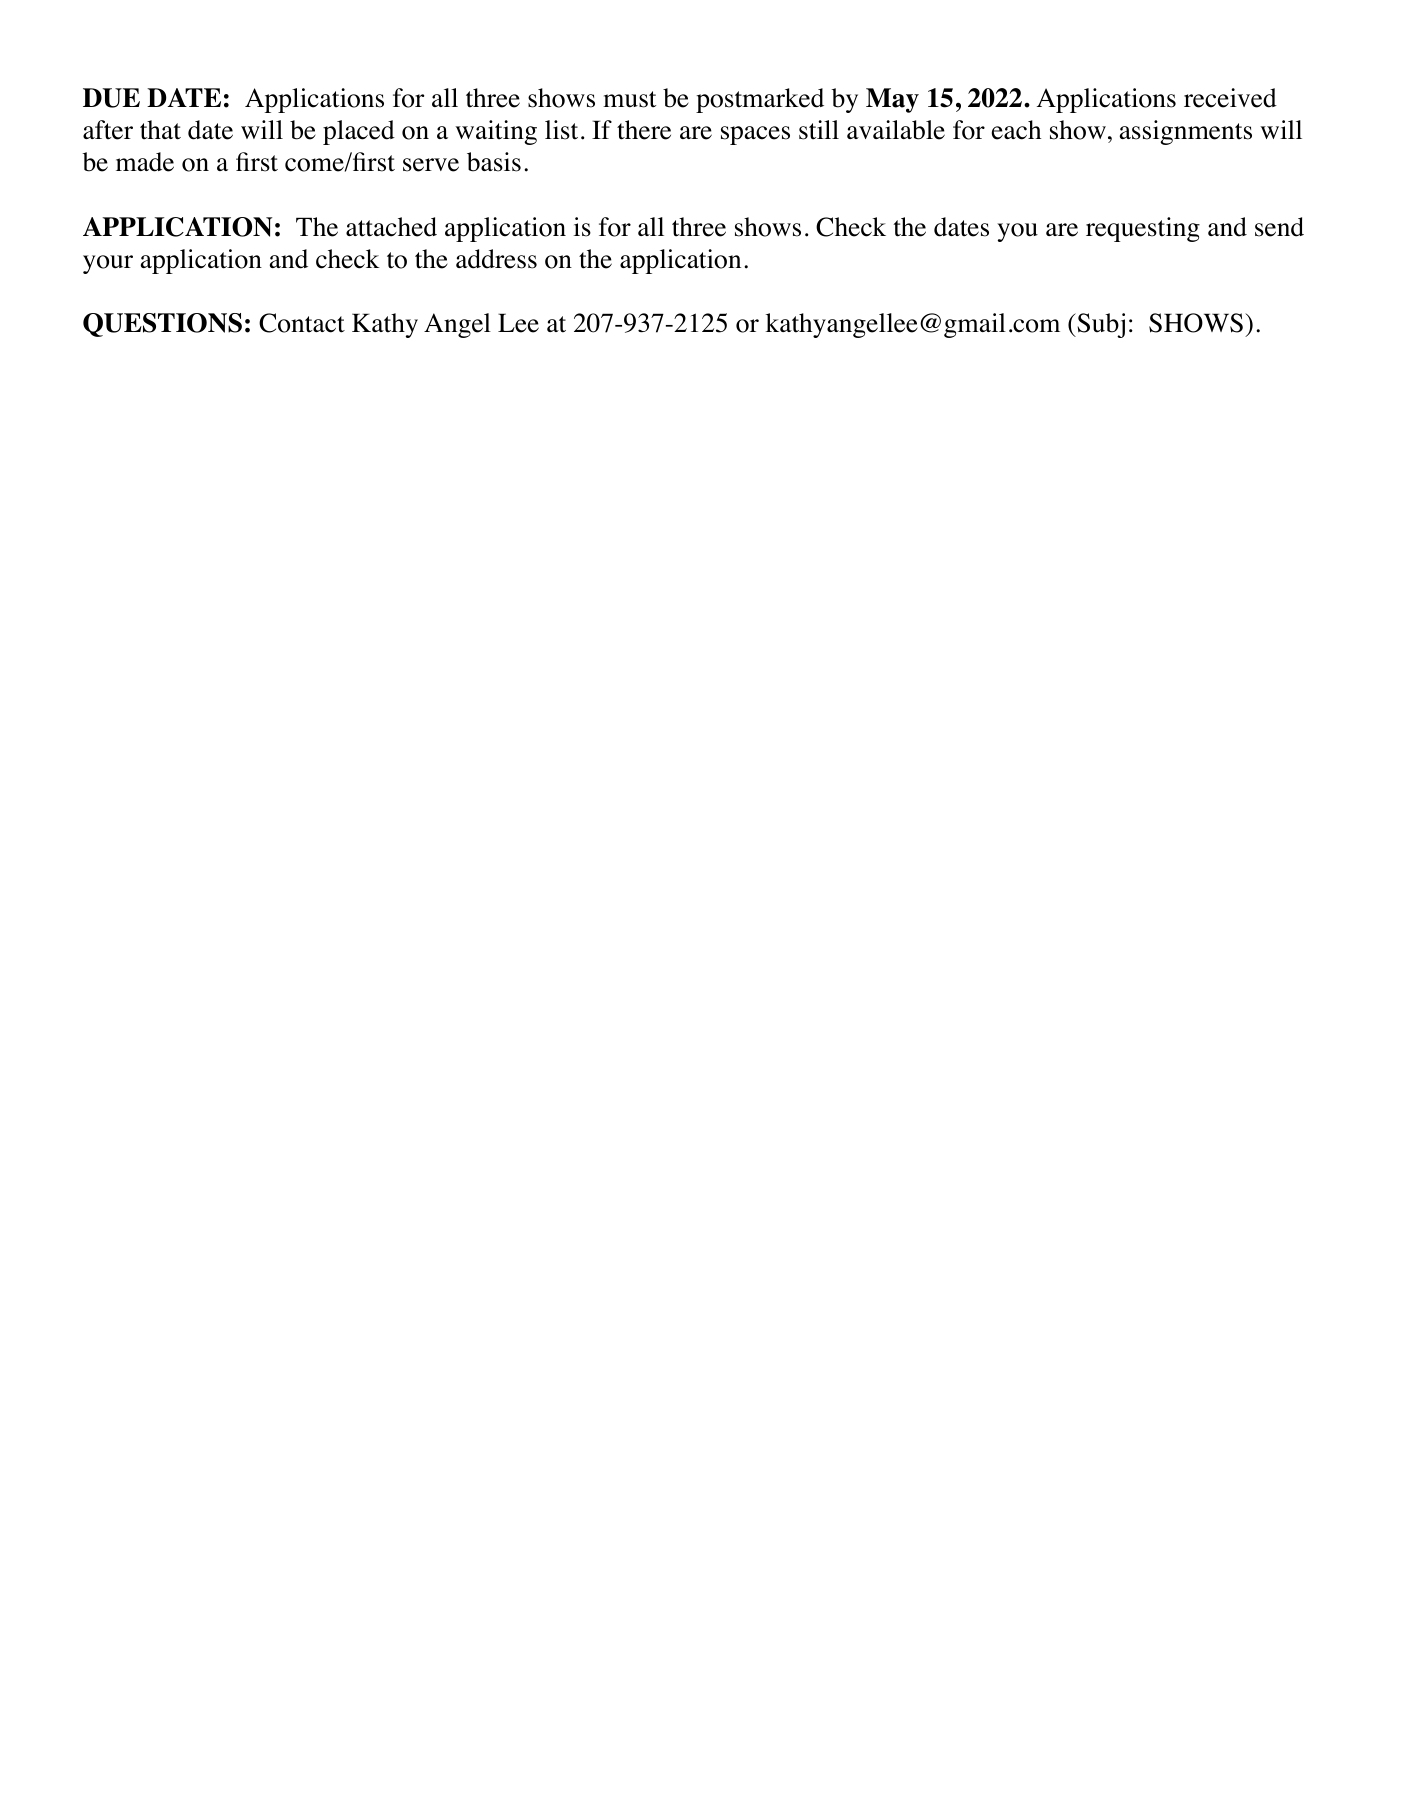 This screenshot has width=1403, height=1816. Describe the element at coordinates (629, 99) in the screenshot. I see `must` at that location.
